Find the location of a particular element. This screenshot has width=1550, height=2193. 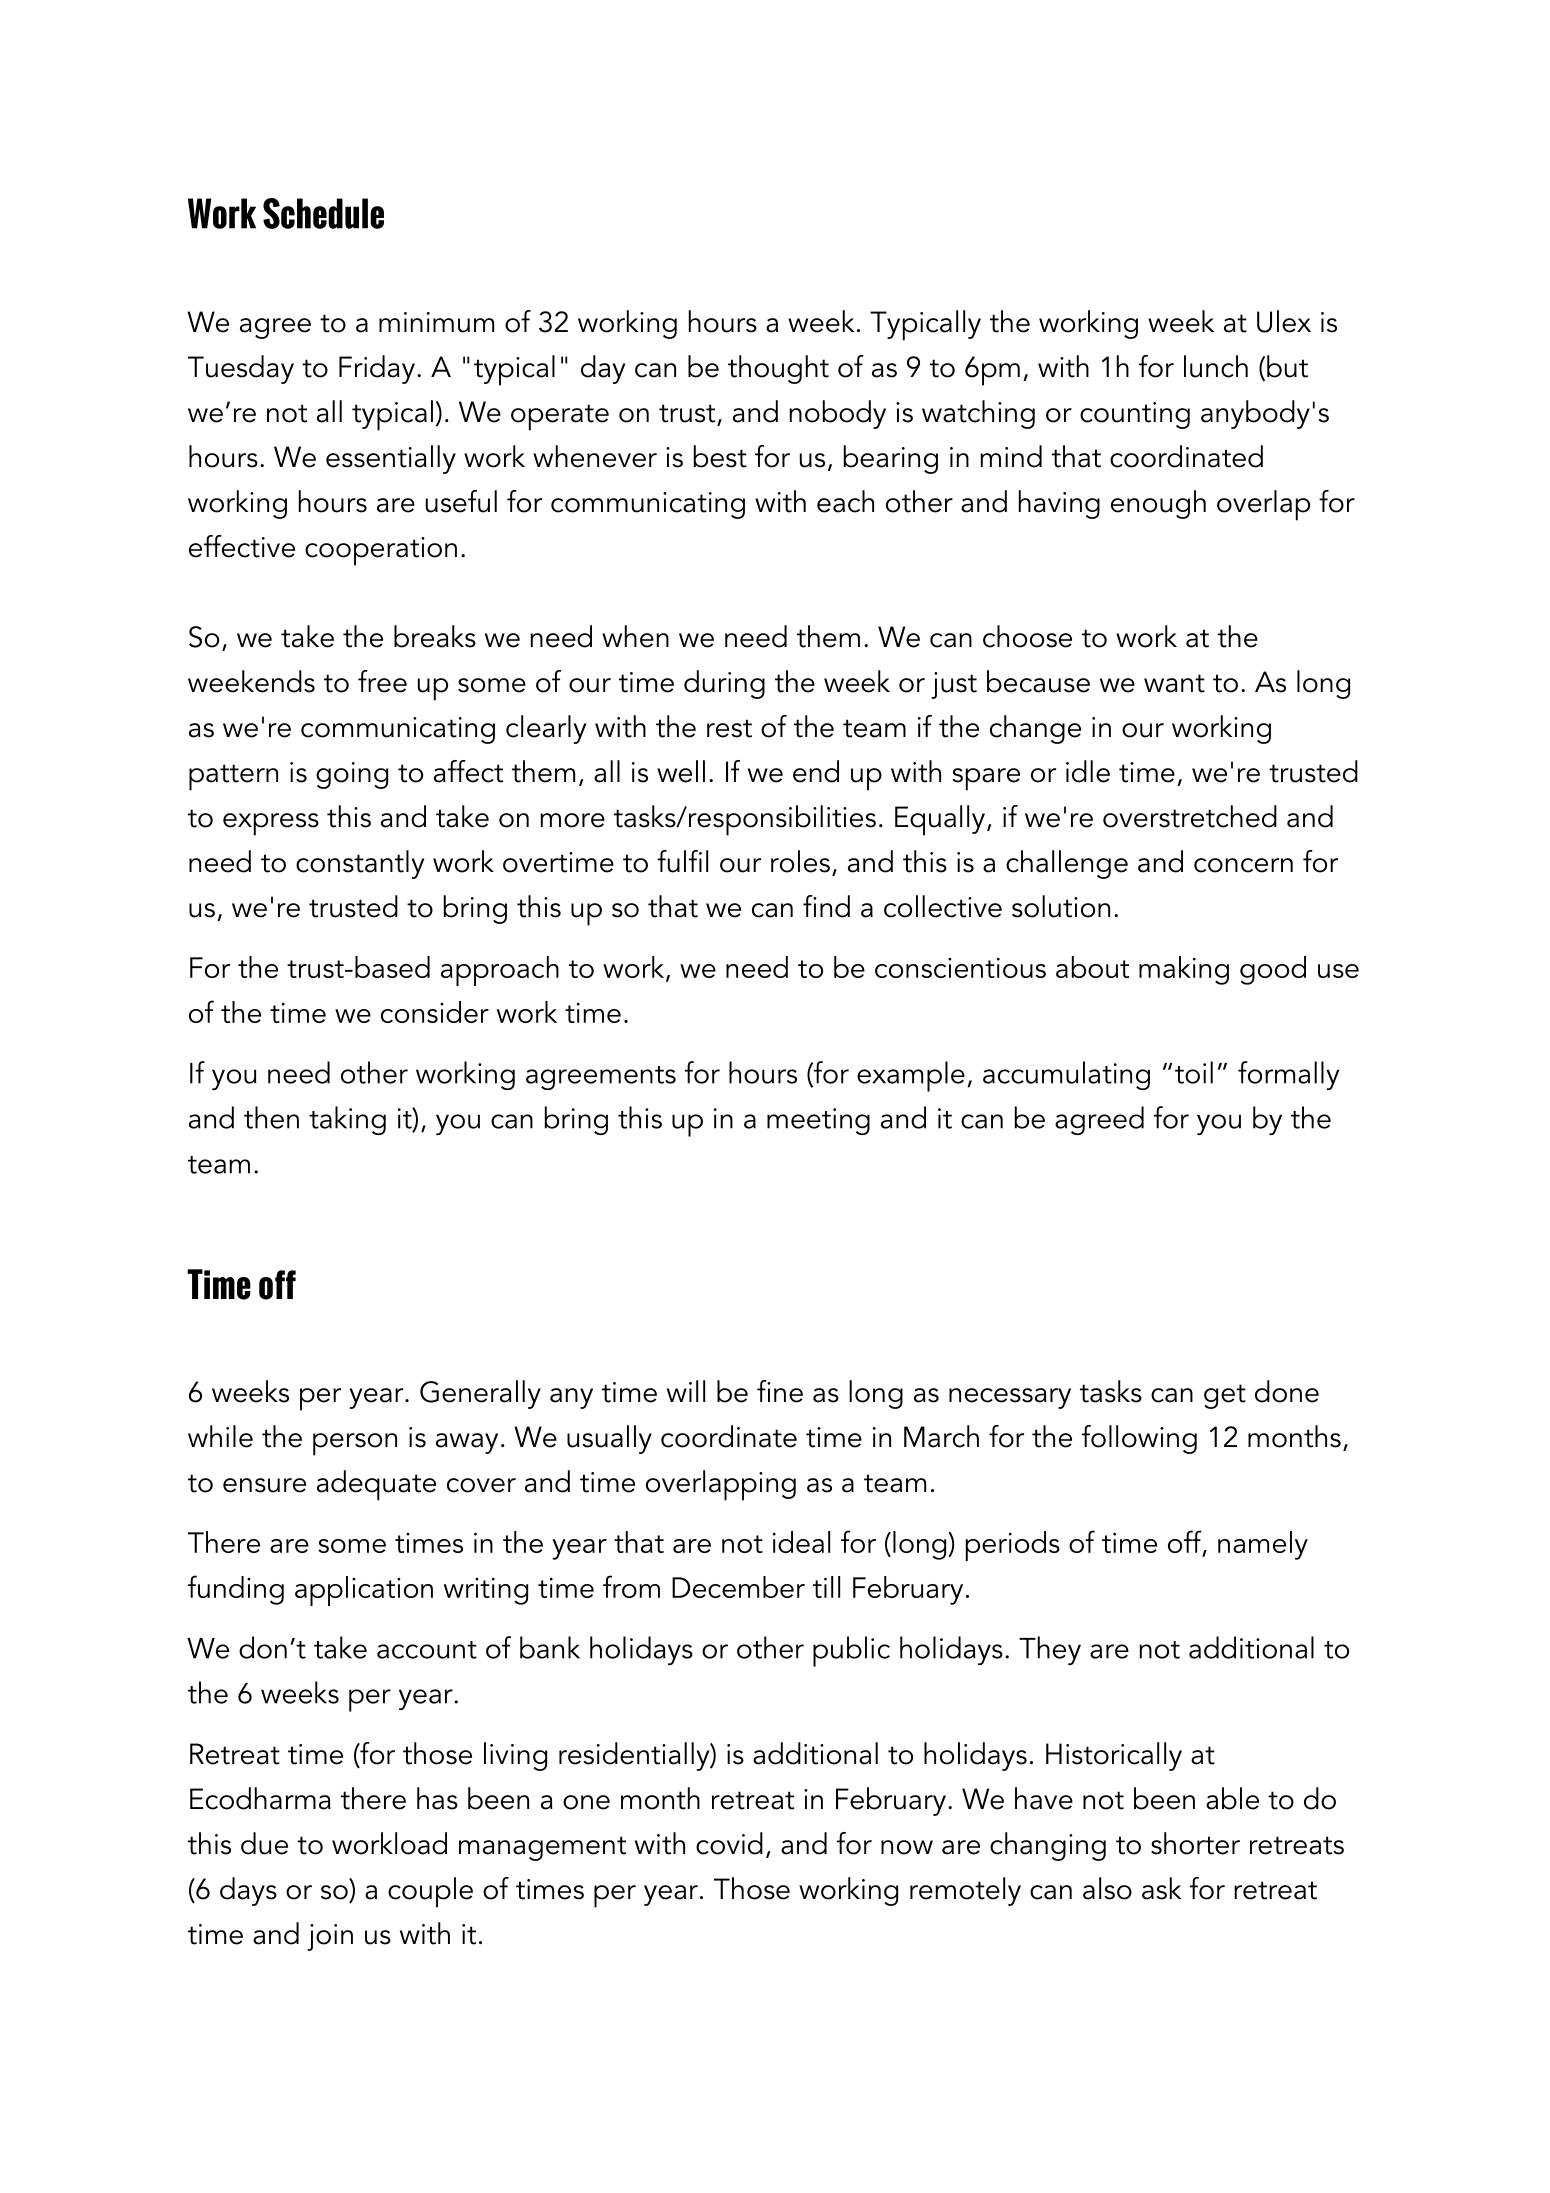

going is located at coordinates (352, 775).
